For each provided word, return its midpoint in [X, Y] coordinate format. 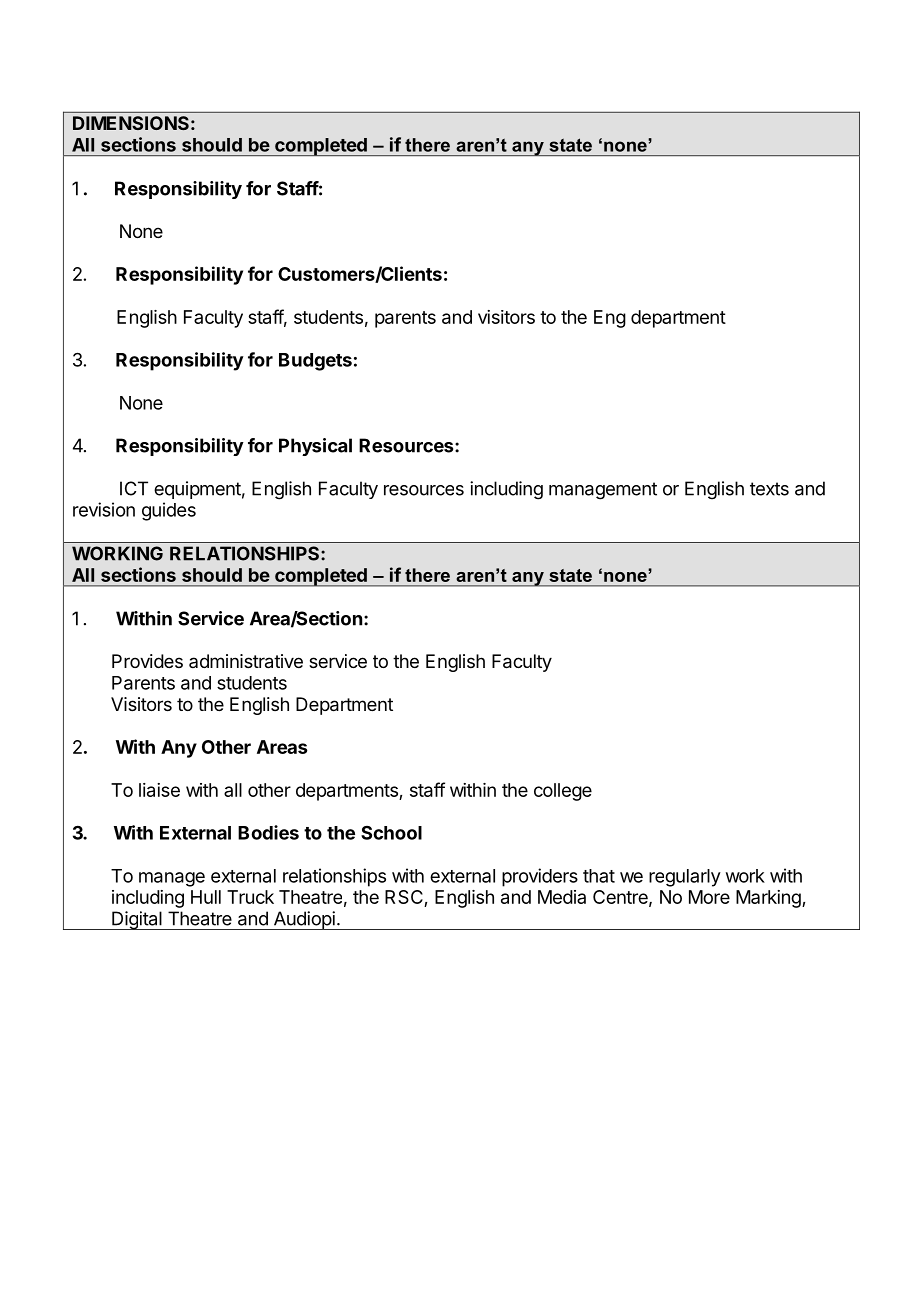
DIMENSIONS [131, 123]
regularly [685, 878]
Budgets [315, 362]
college [563, 792]
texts [769, 489]
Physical [315, 447]
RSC [405, 898]
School [391, 833]
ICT [134, 488]
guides [169, 511]
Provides [147, 661]
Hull [206, 897]
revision [104, 509]
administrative [246, 661]
